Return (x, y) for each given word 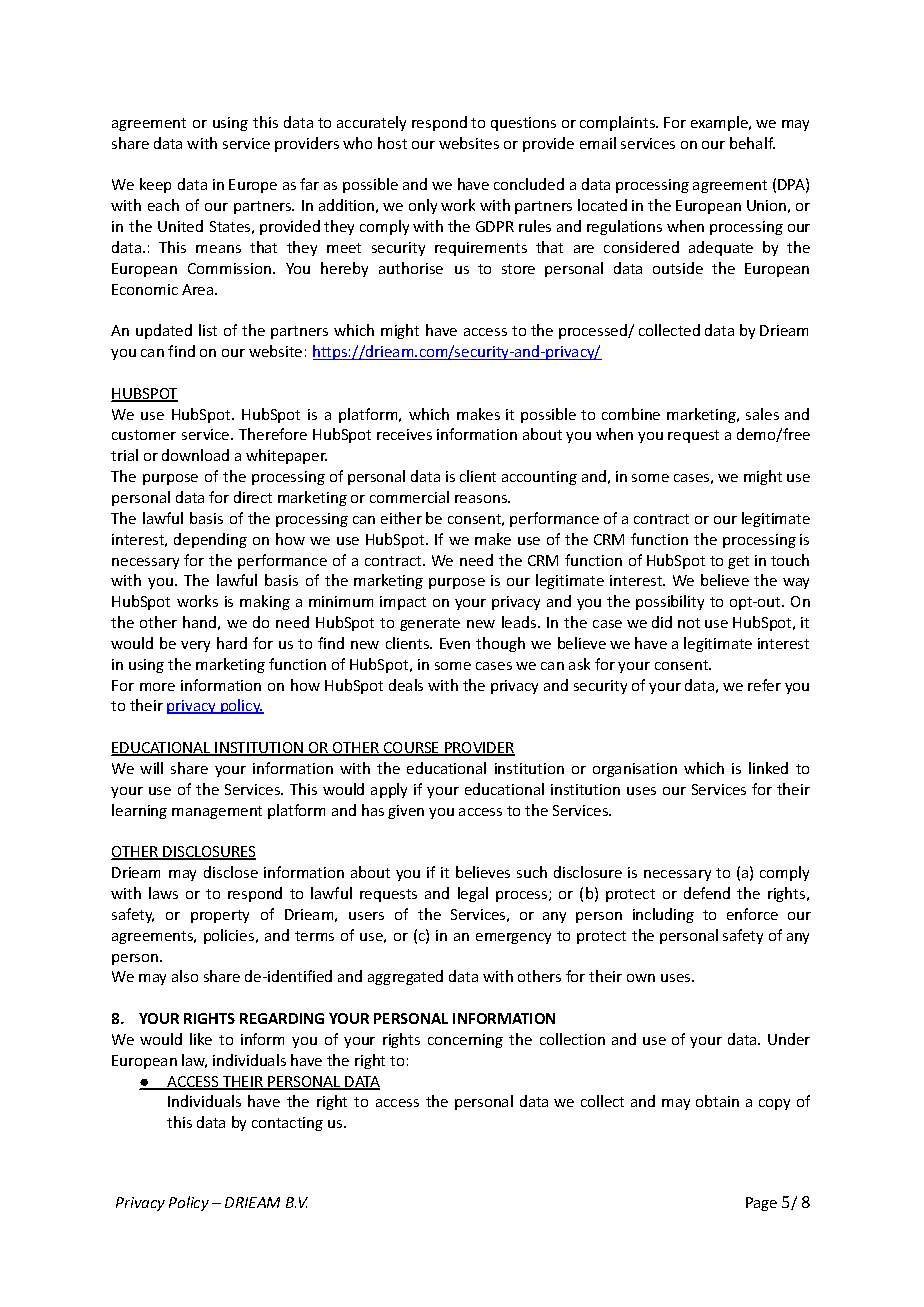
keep (155, 185)
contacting (287, 1124)
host (392, 143)
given (406, 812)
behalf (752, 143)
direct (253, 497)
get (738, 562)
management (217, 812)
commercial (409, 497)
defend (707, 893)
